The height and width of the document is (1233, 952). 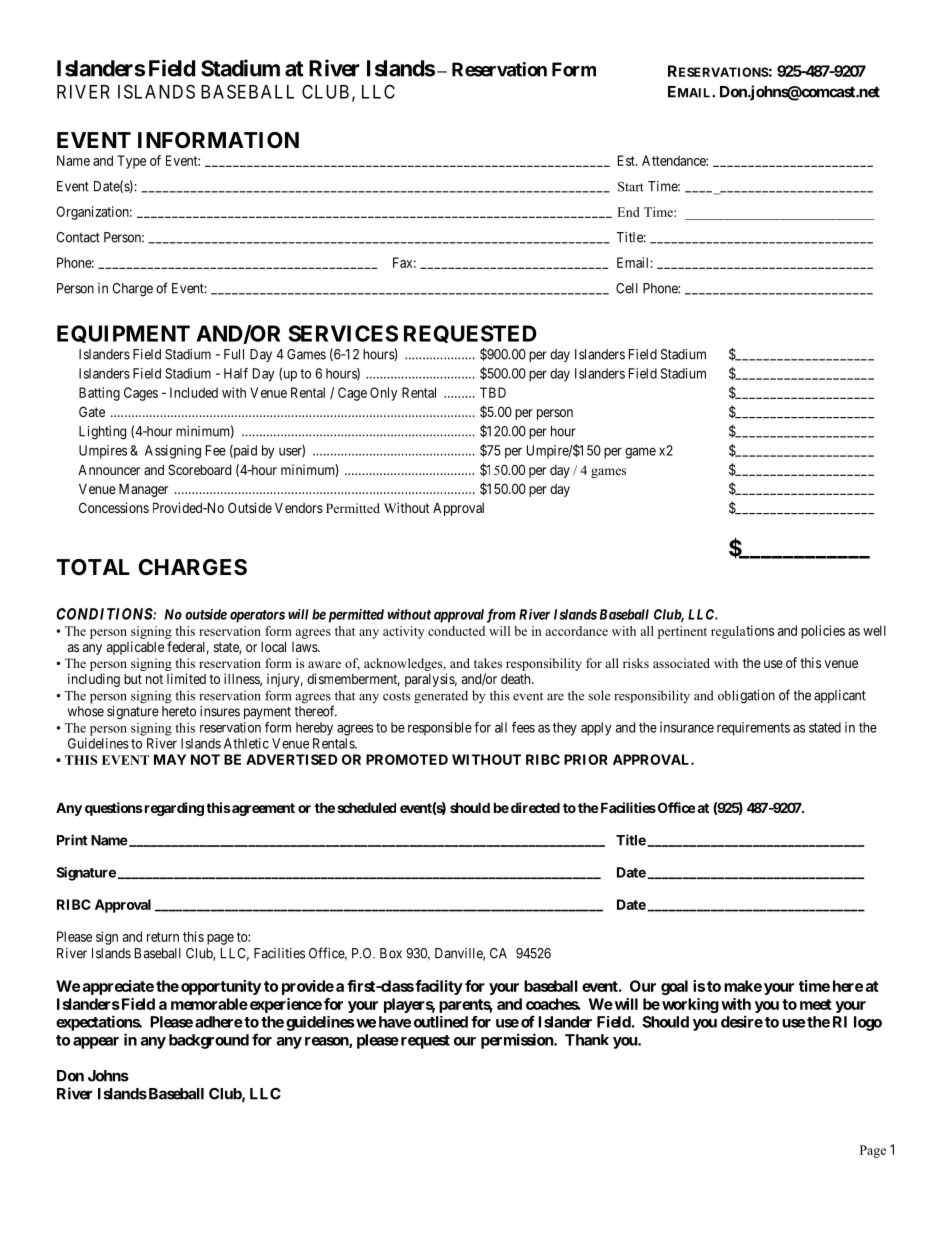 I want to click on Vendors, so click(x=299, y=507).
